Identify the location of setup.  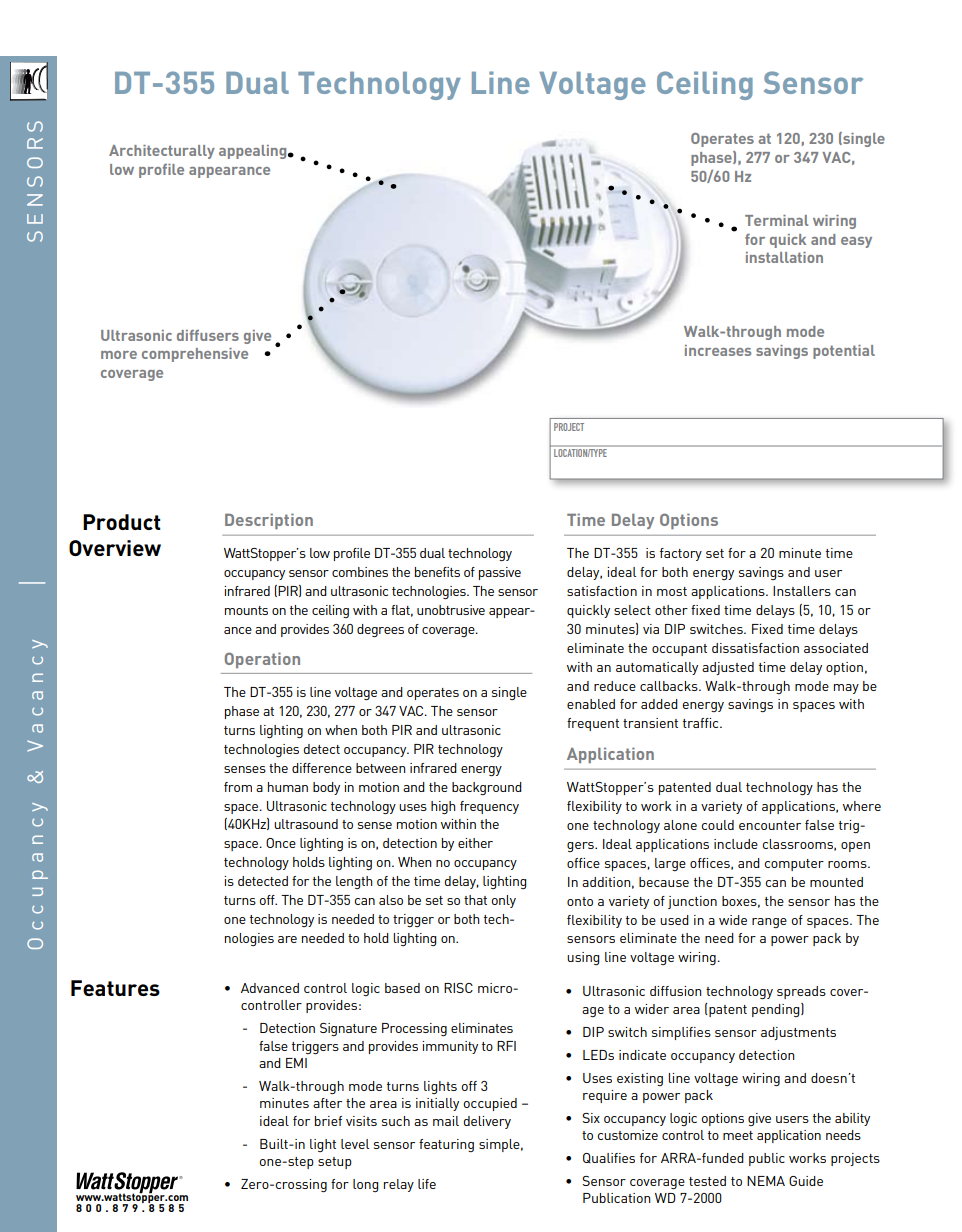
(335, 1163).
